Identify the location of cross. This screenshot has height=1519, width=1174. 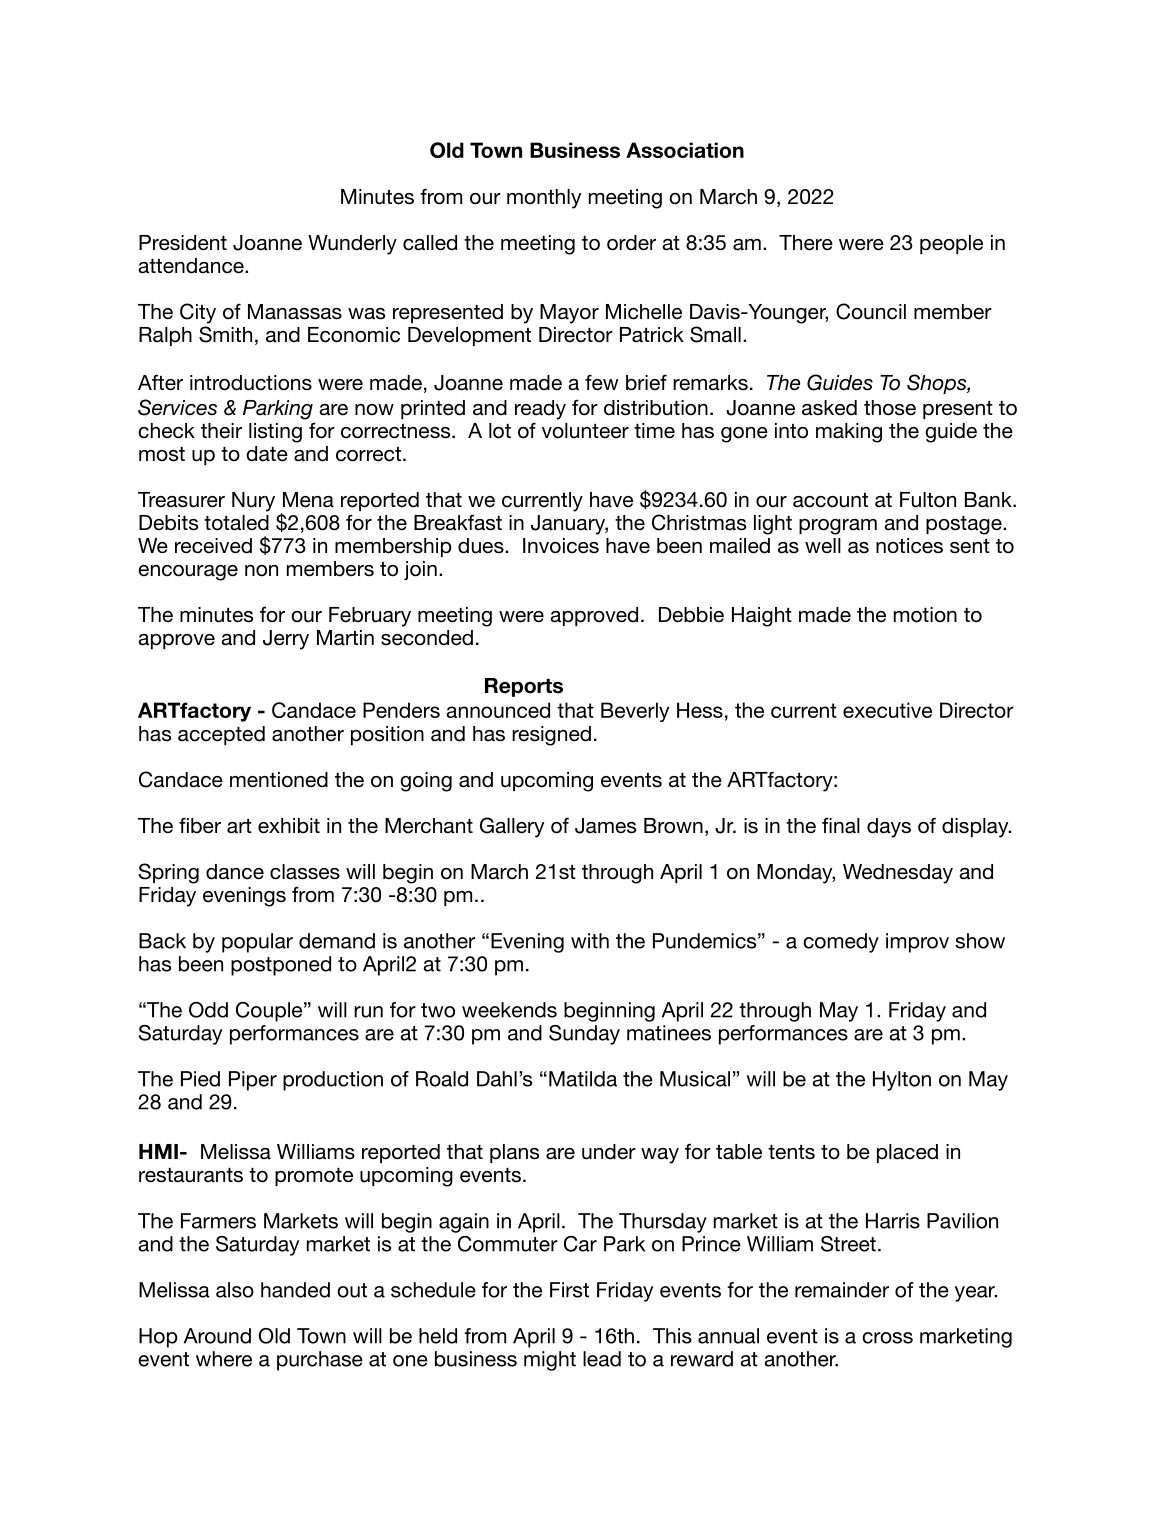
(887, 1338).
